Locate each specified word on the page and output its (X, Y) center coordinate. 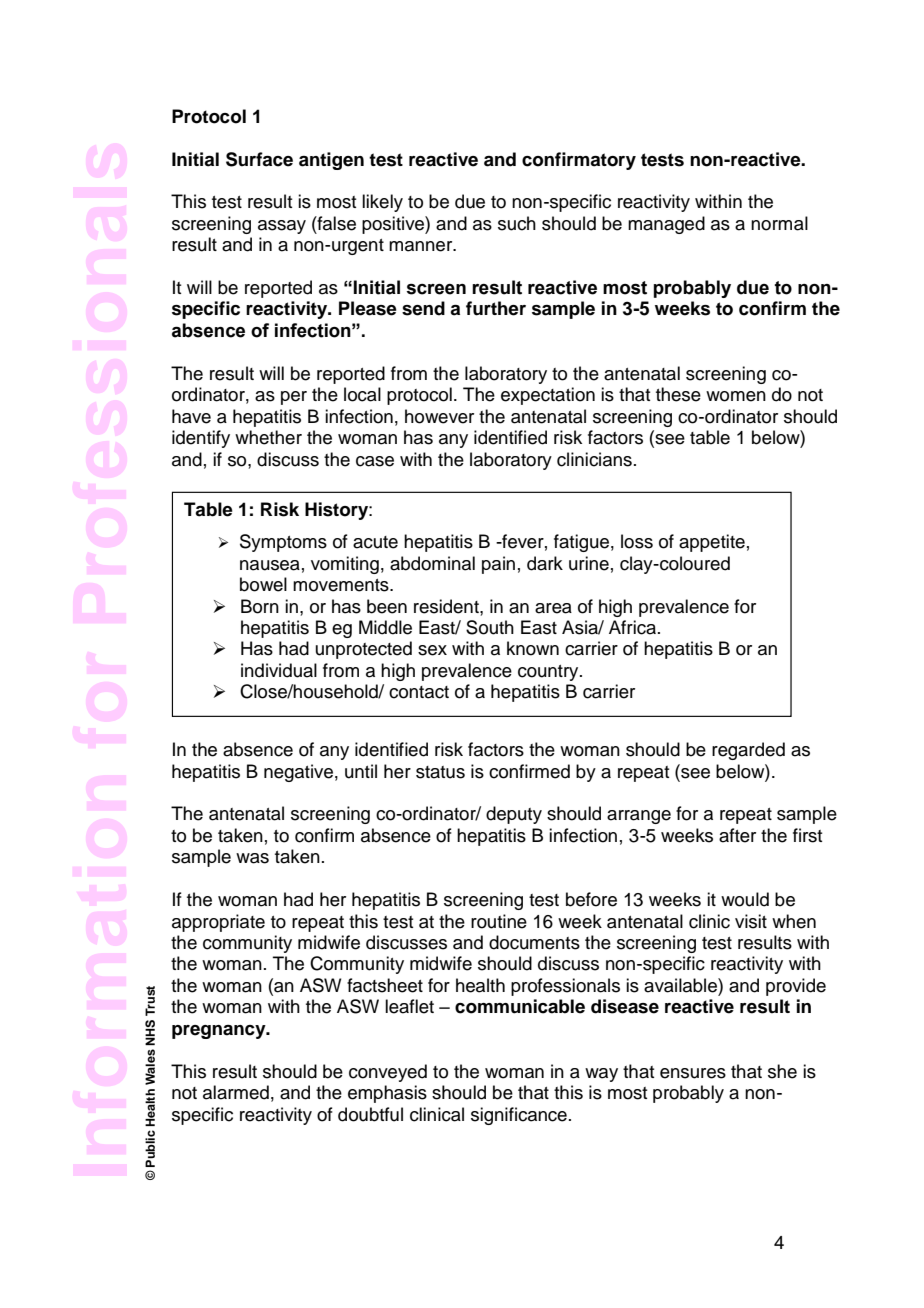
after (737, 835)
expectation (548, 396)
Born (260, 606)
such (517, 223)
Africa (632, 627)
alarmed (236, 1092)
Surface (259, 159)
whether (268, 437)
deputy (514, 815)
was (252, 858)
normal (779, 223)
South (490, 627)
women (736, 396)
